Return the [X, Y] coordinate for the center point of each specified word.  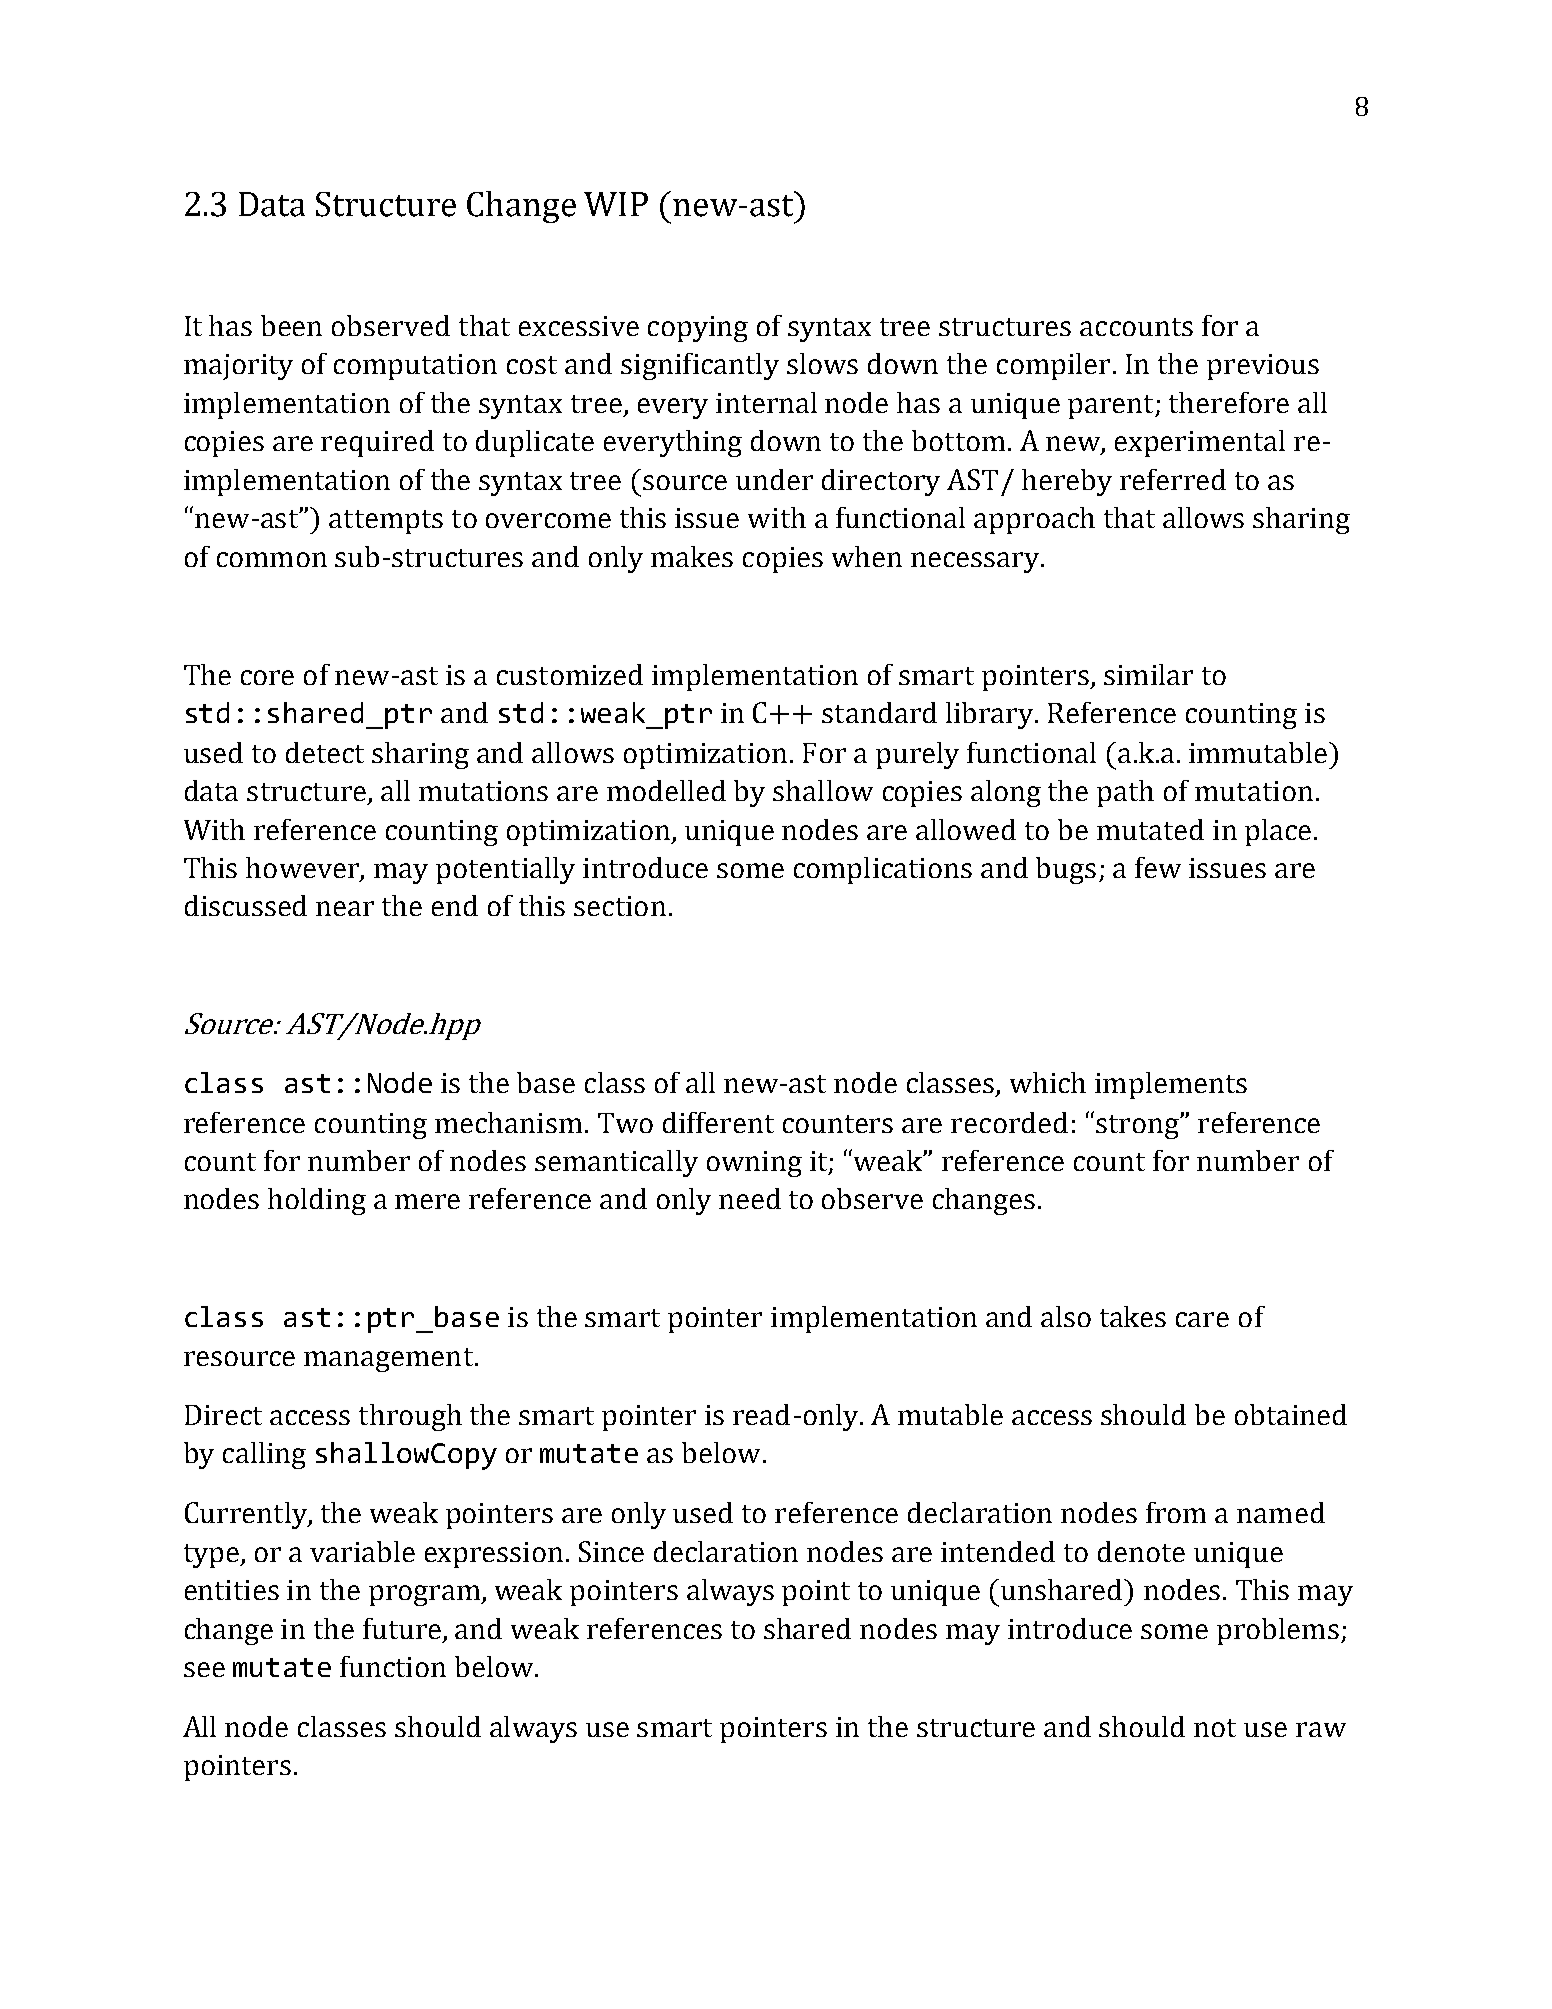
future [403, 1630]
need [750, 1198]
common [272, 559]
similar [1148, 674]
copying [698, 329]
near [345, 908]
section [620, 906]
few [1158, 867]
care [1202, 1319]
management [390, 1360]
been [291, 325]
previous [1263, 367]
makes [692, 556]
